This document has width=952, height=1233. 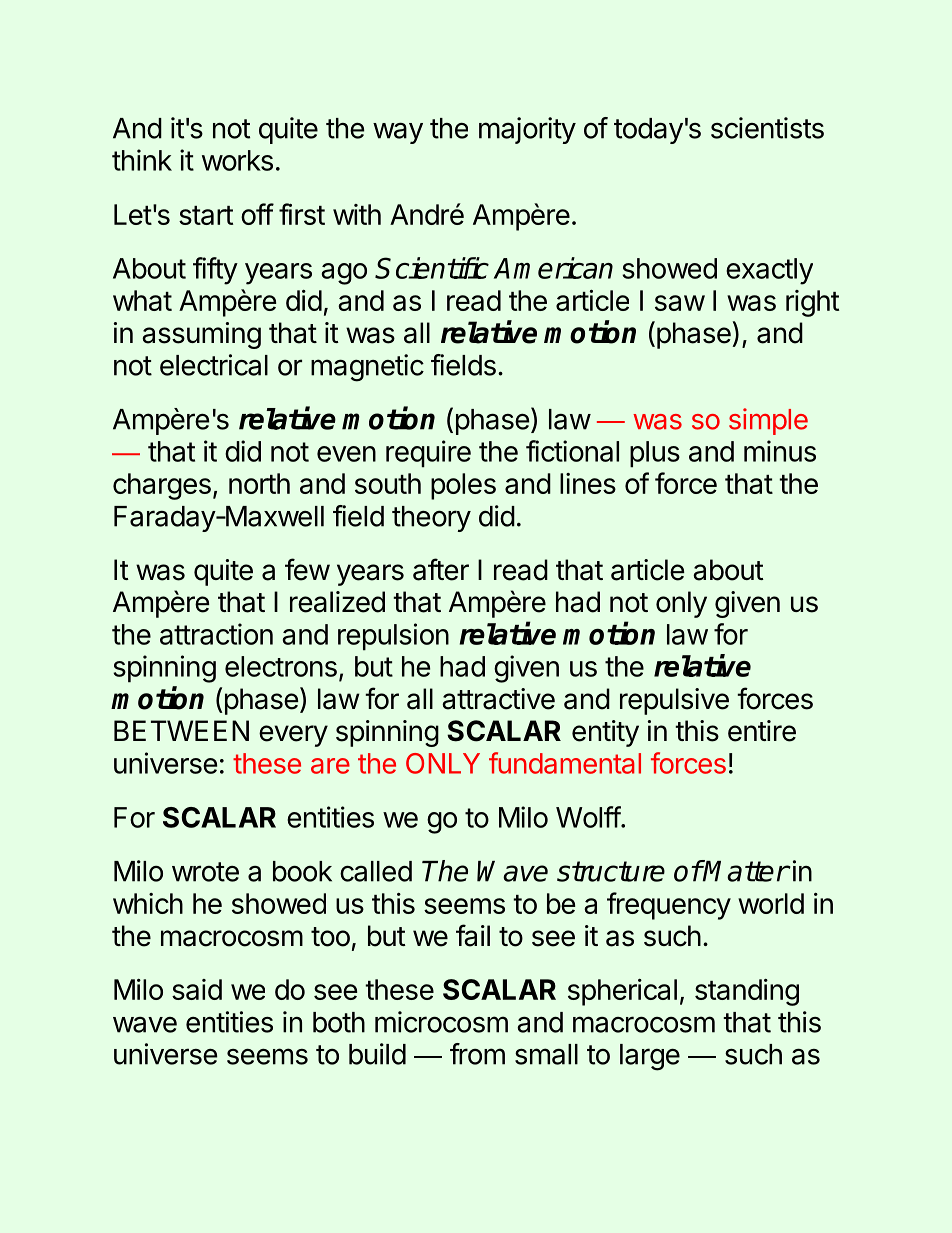 What do you see at coordinates (747, 992) in the document?
I see `standing` at bounding box center [747, 992].
